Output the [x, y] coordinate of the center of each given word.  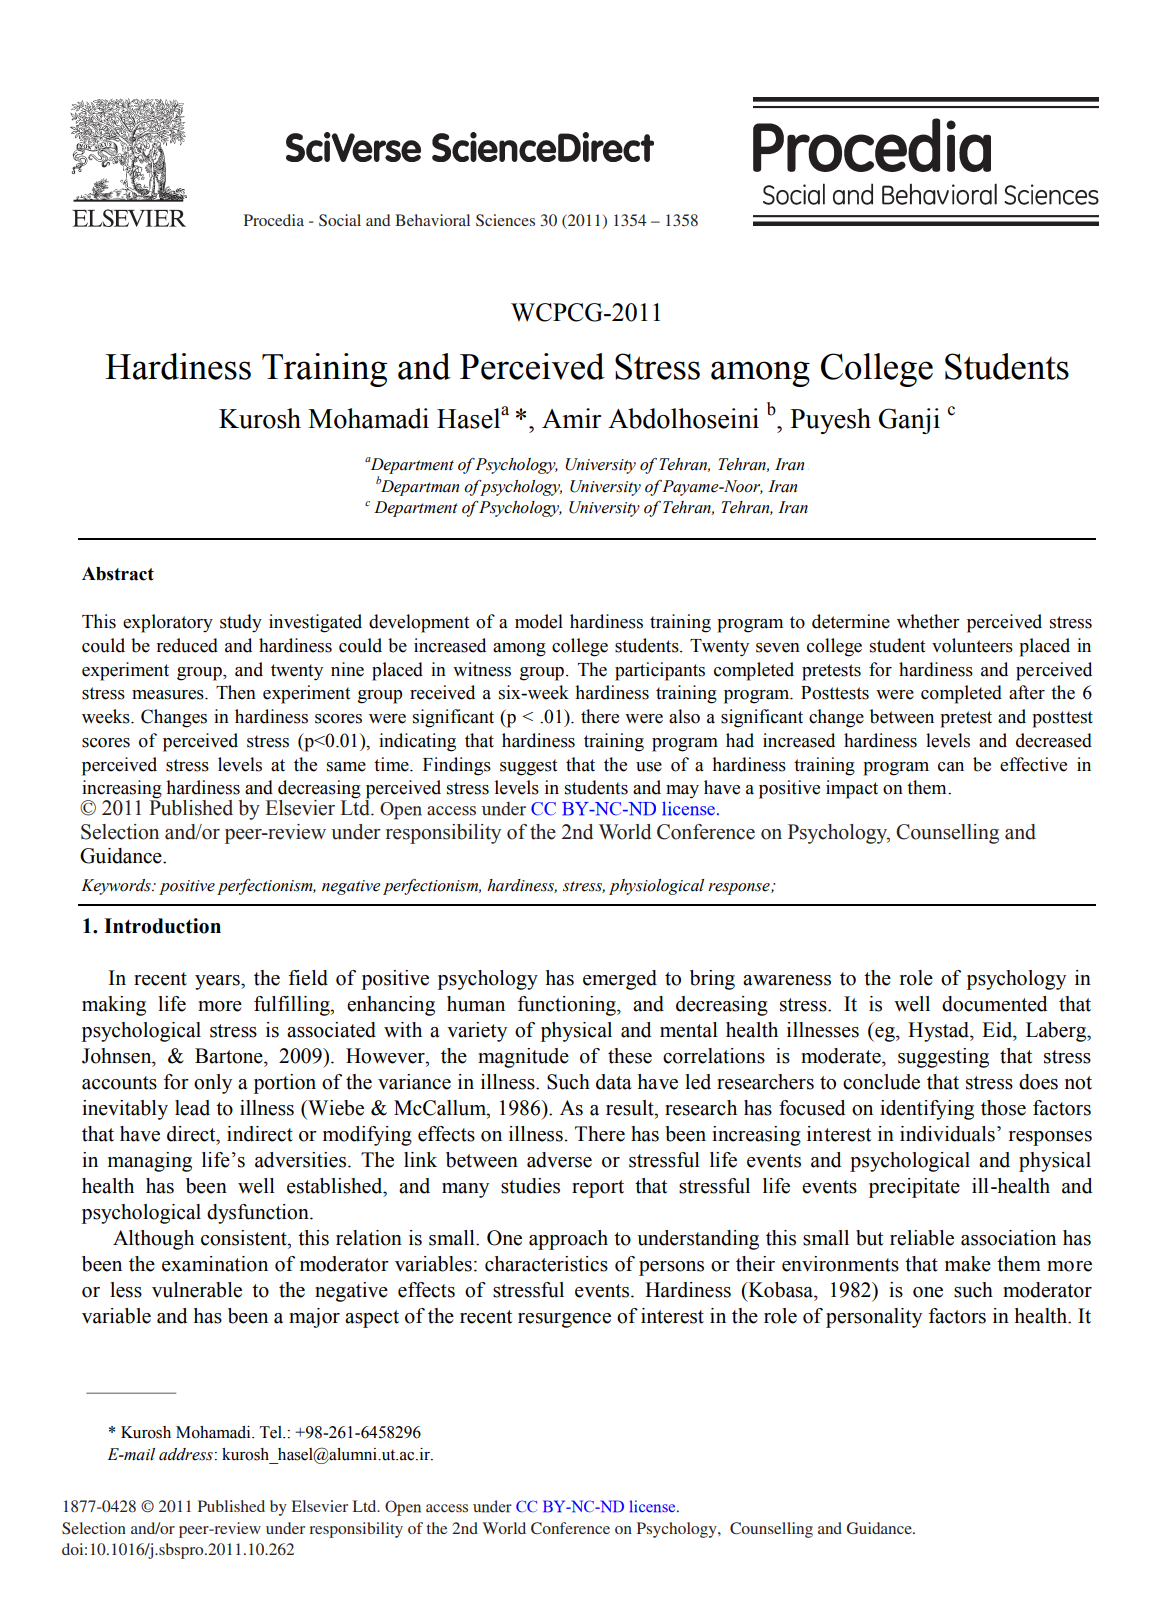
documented [995, 1004]
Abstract [118, 574]
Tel [272, 1432]
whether [928, 621]
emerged [620, 980]
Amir [571, 418]
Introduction [162, 926]
